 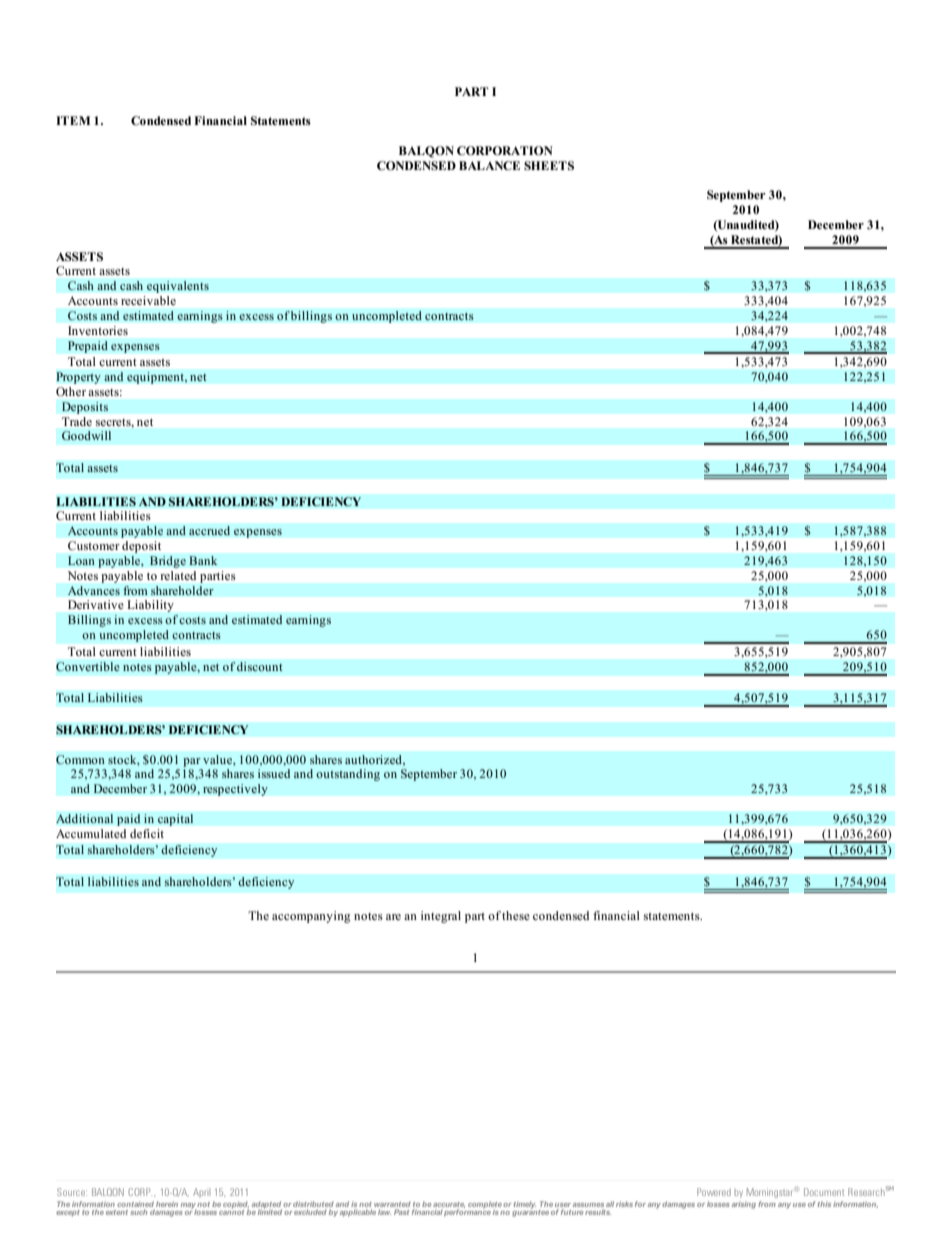 I want to click on BALANCE, so click(x=489, y=165).
